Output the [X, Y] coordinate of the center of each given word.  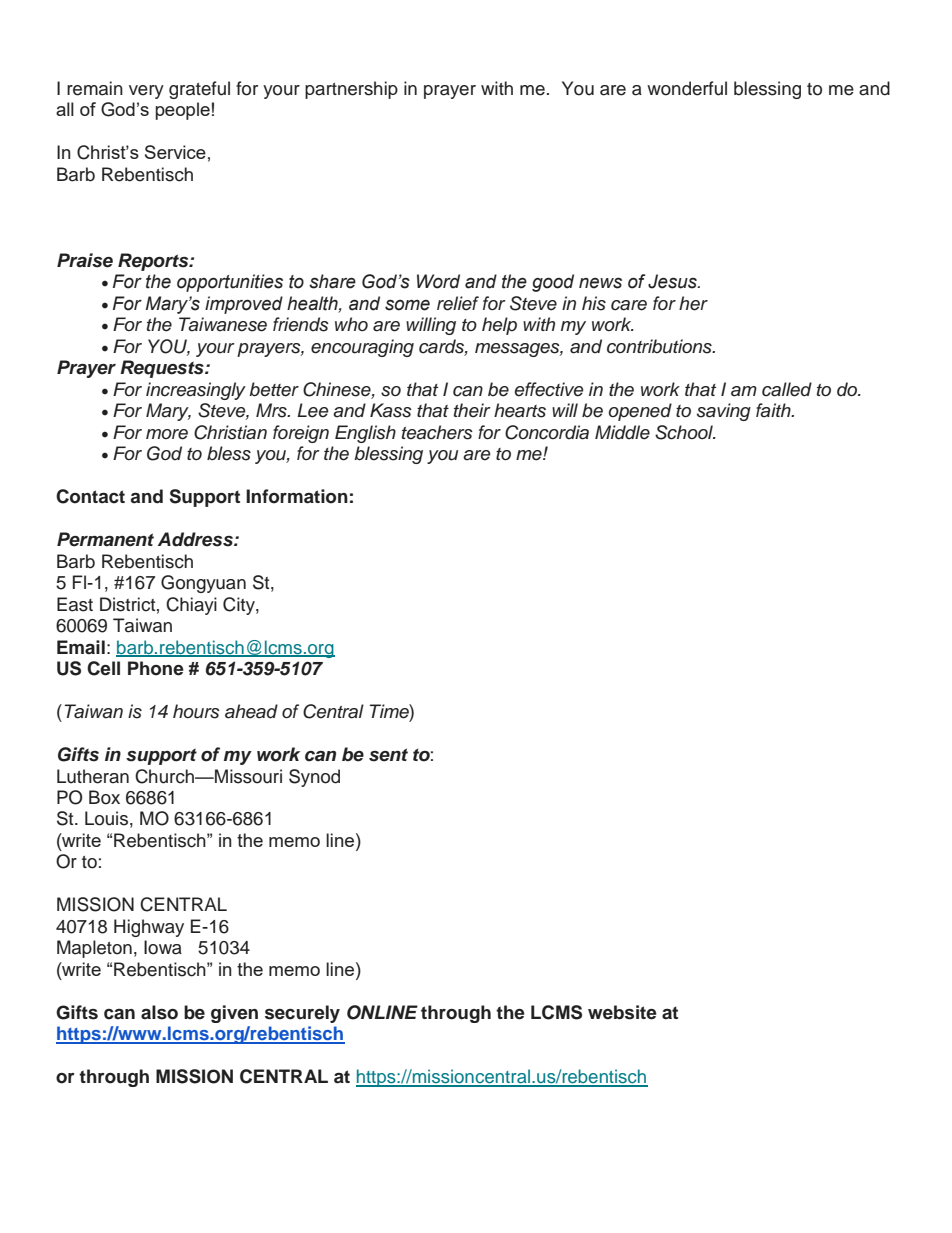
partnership [351, 90]
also [159, 1012]
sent [388, 755]
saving [724, 412]
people [182, 111]
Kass [391, 410]
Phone [156, 668]
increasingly [196, 391]
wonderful [687, 88]
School [685, 432]
